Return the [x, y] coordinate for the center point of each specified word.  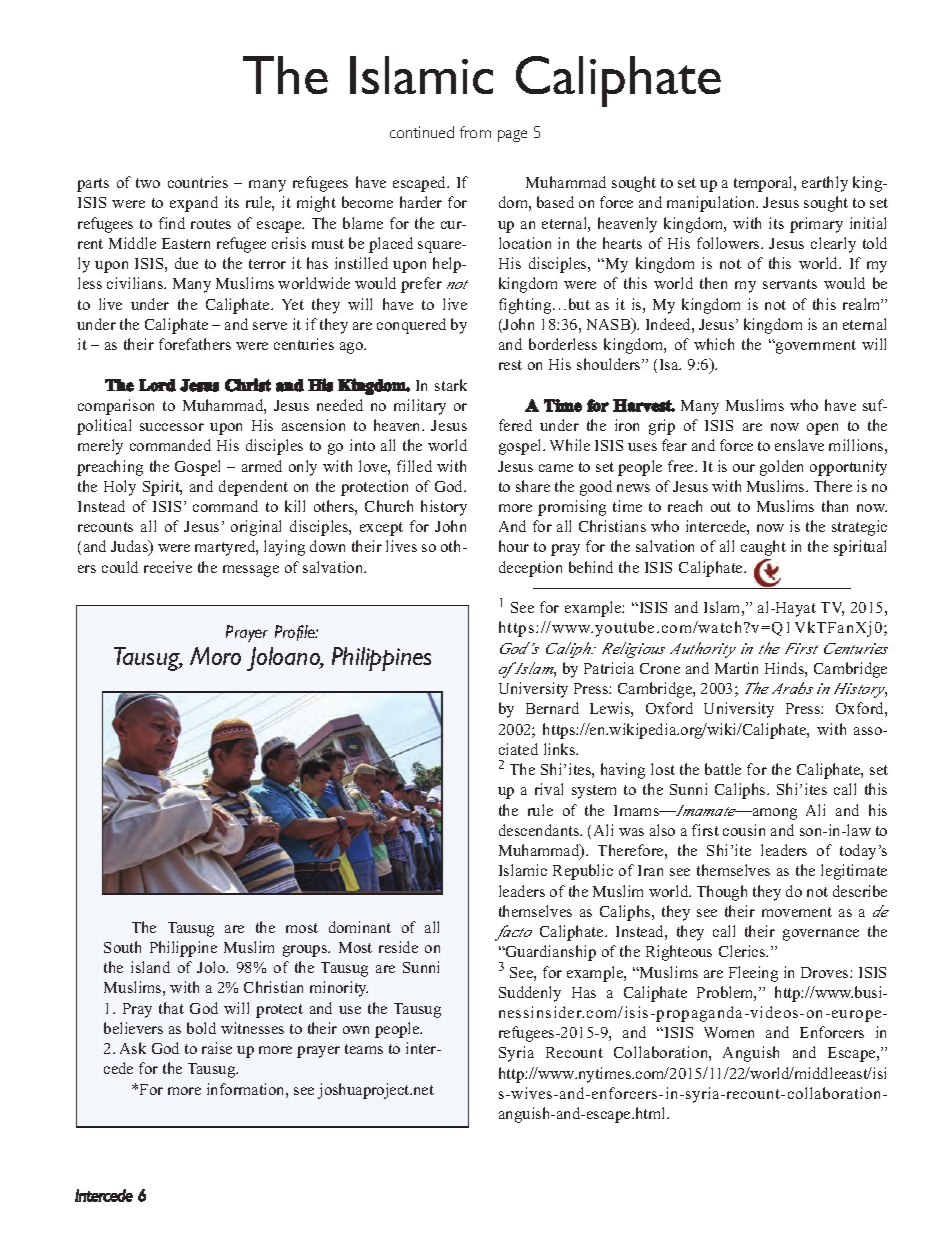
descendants [540, 830]
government [815, 347]
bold [201, 1028]
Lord [157, 385]
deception [530, 569]
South [122, 947]
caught [763, 548]
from [475, 132]
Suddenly [530, 994]
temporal [764, 184]
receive [168, 567]
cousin [744, 830]
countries [198, 182]
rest [510, 365]
